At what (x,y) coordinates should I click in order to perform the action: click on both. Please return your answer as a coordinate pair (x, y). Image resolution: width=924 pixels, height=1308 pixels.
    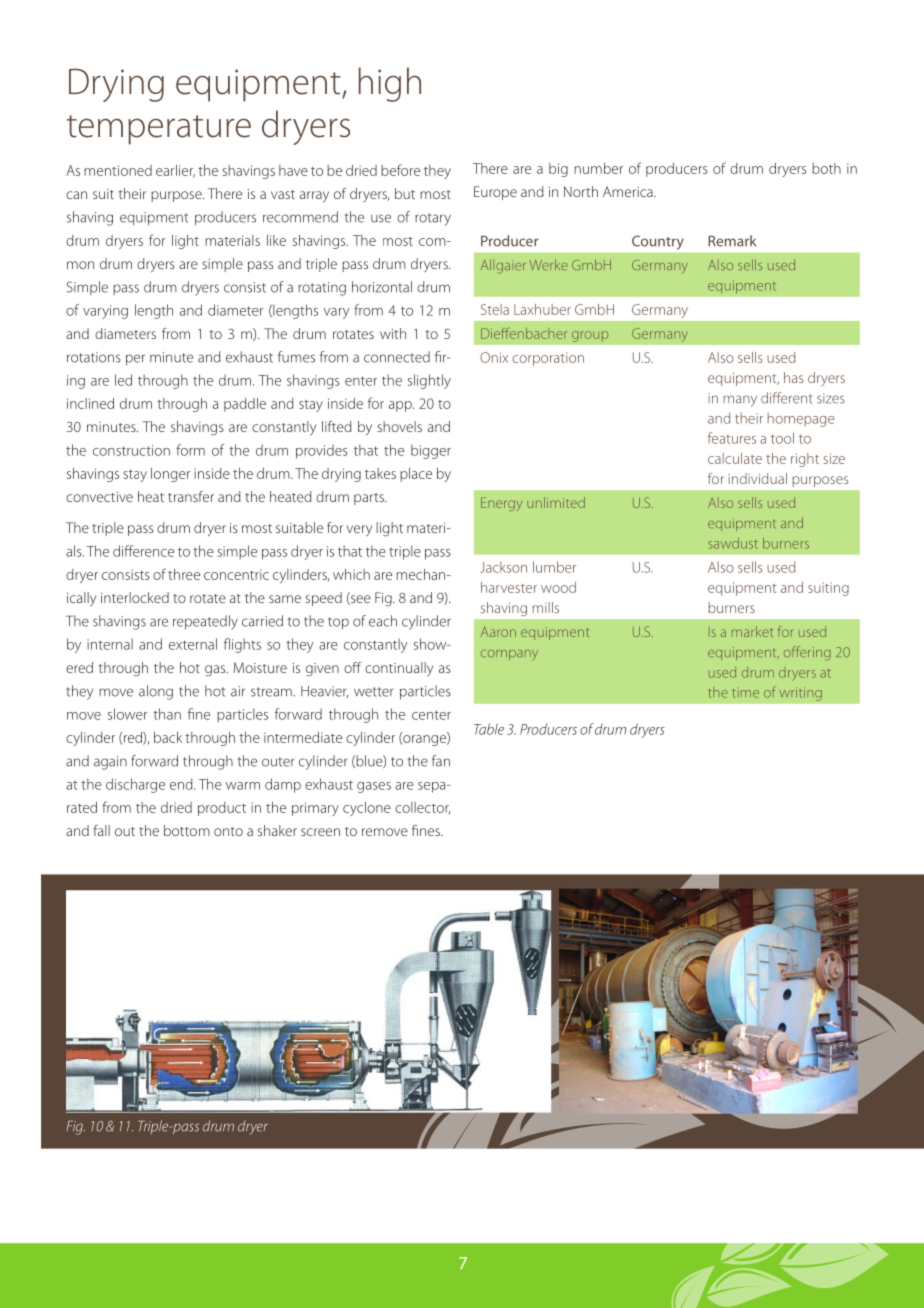
    Looking at the image, I should click on (826, 168).
